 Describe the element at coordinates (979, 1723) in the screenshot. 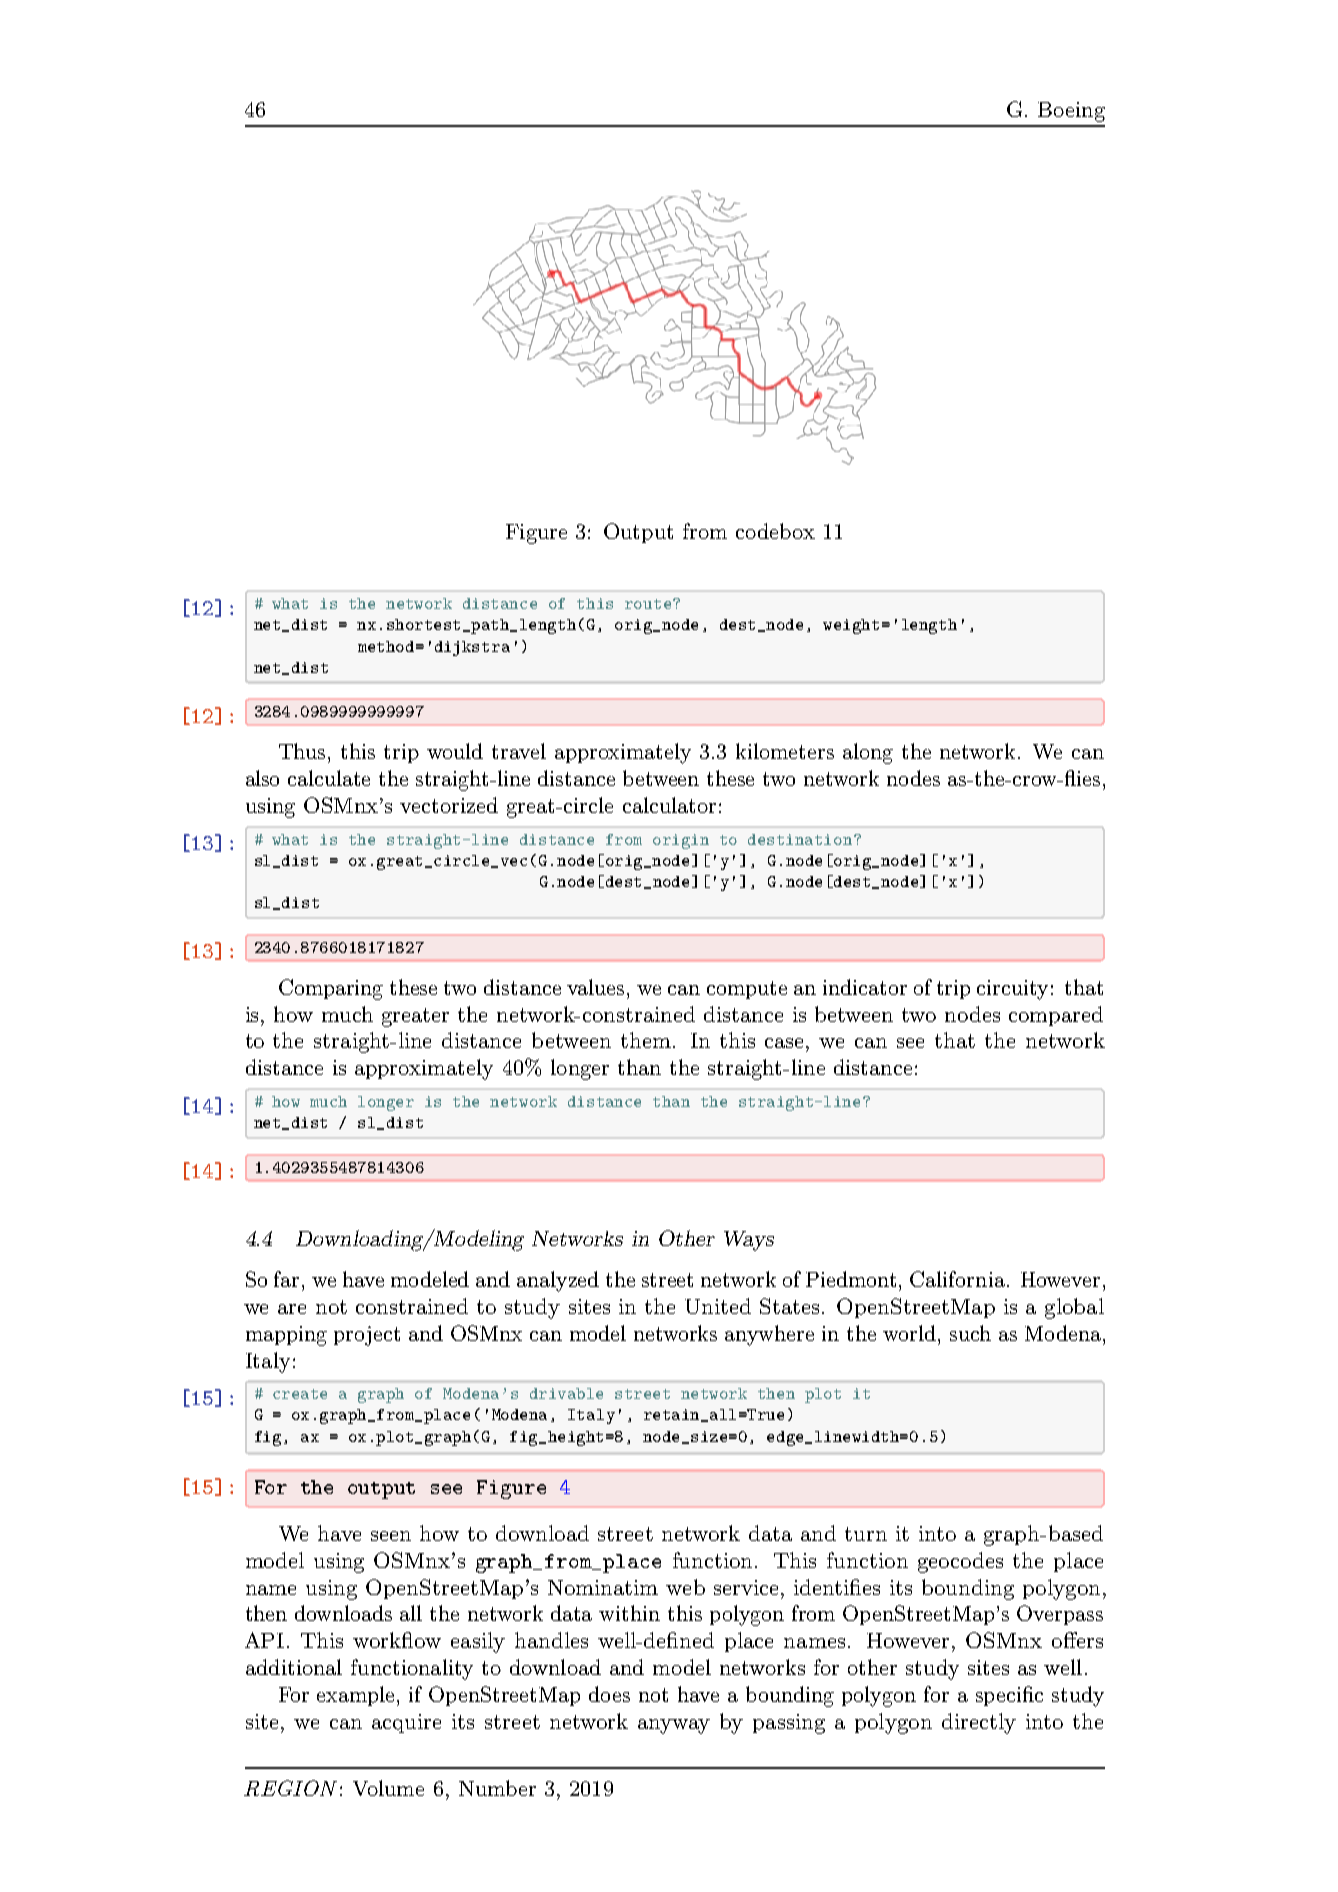

I see `directly` at that location.
